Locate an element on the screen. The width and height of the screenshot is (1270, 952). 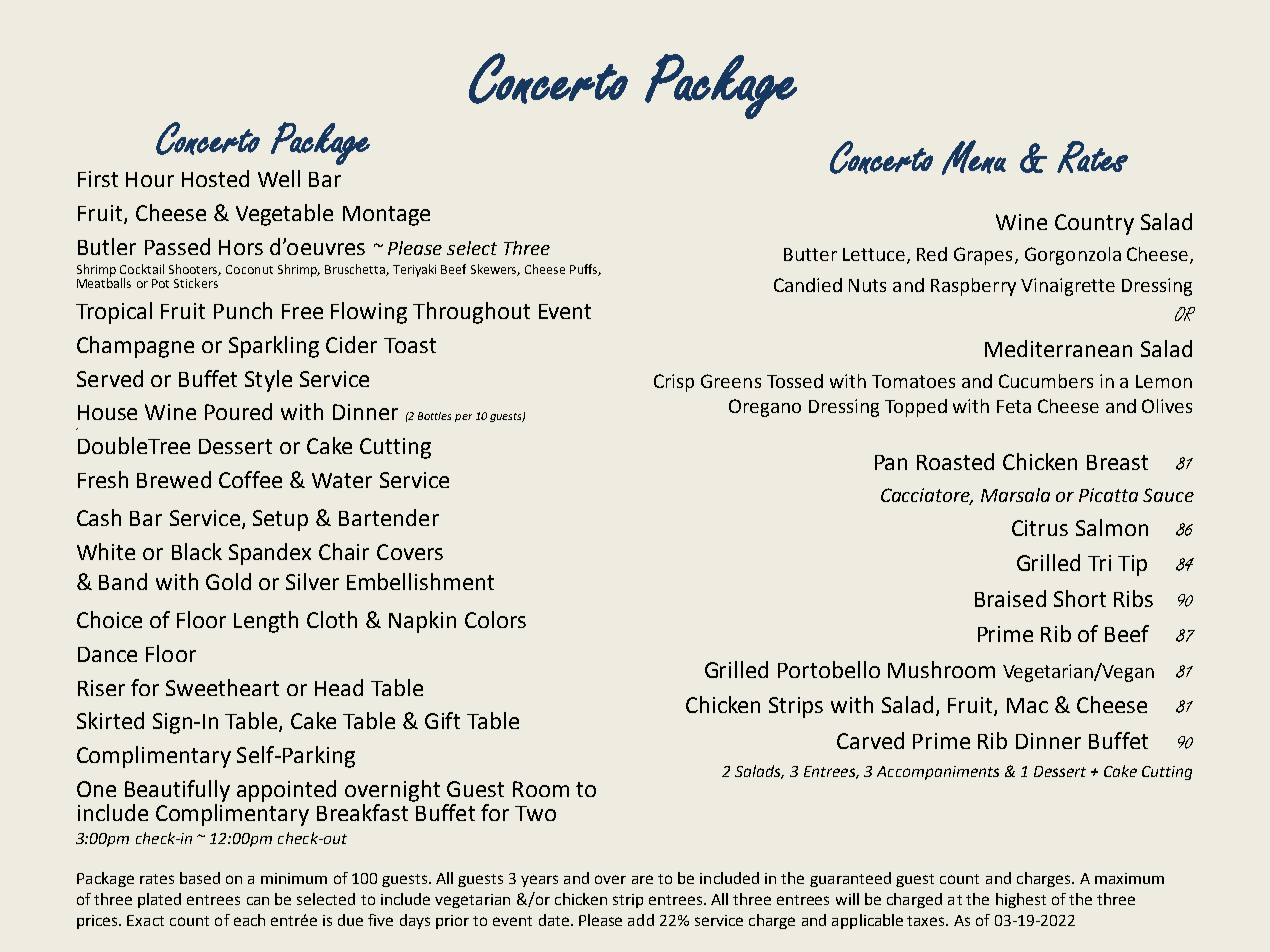
Montage is located at coordinates (386, 216).
